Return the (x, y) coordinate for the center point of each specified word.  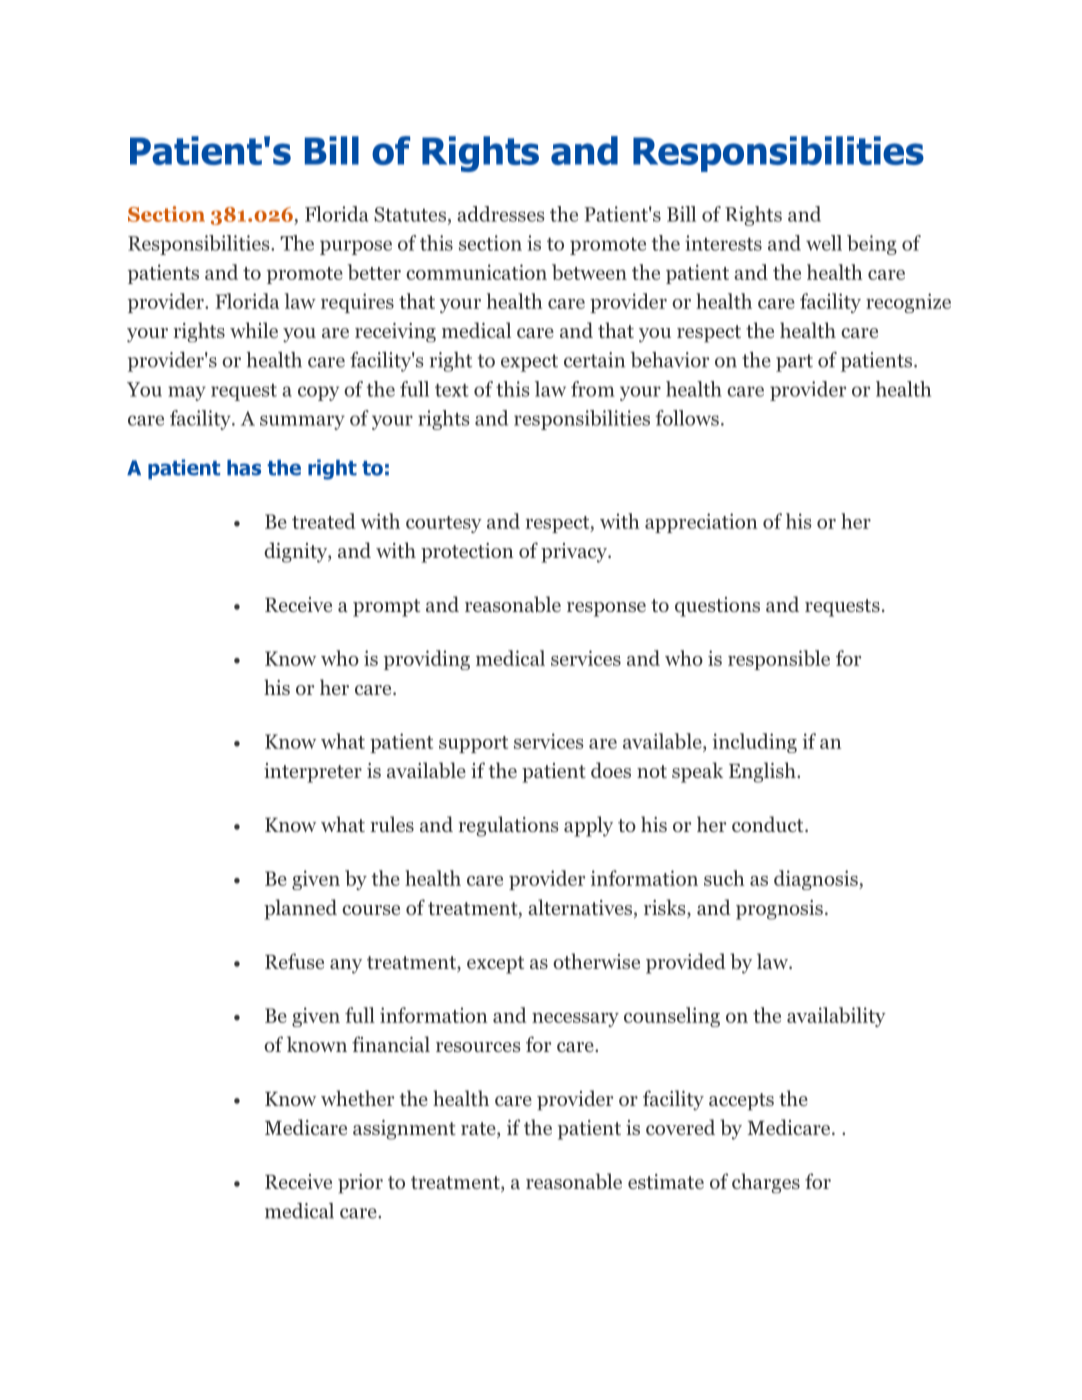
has (244, 468)
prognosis (779, 910)
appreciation (701, 523)
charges (766, 1183)
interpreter (313, 773)
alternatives (581, 908)
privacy (575, 553)
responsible (779, 660)
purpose (356, 247)
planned (300, 909)
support (473, 744)
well (824, 243)
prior (360, 1184)
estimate (666, 1181)
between (589, 272)
